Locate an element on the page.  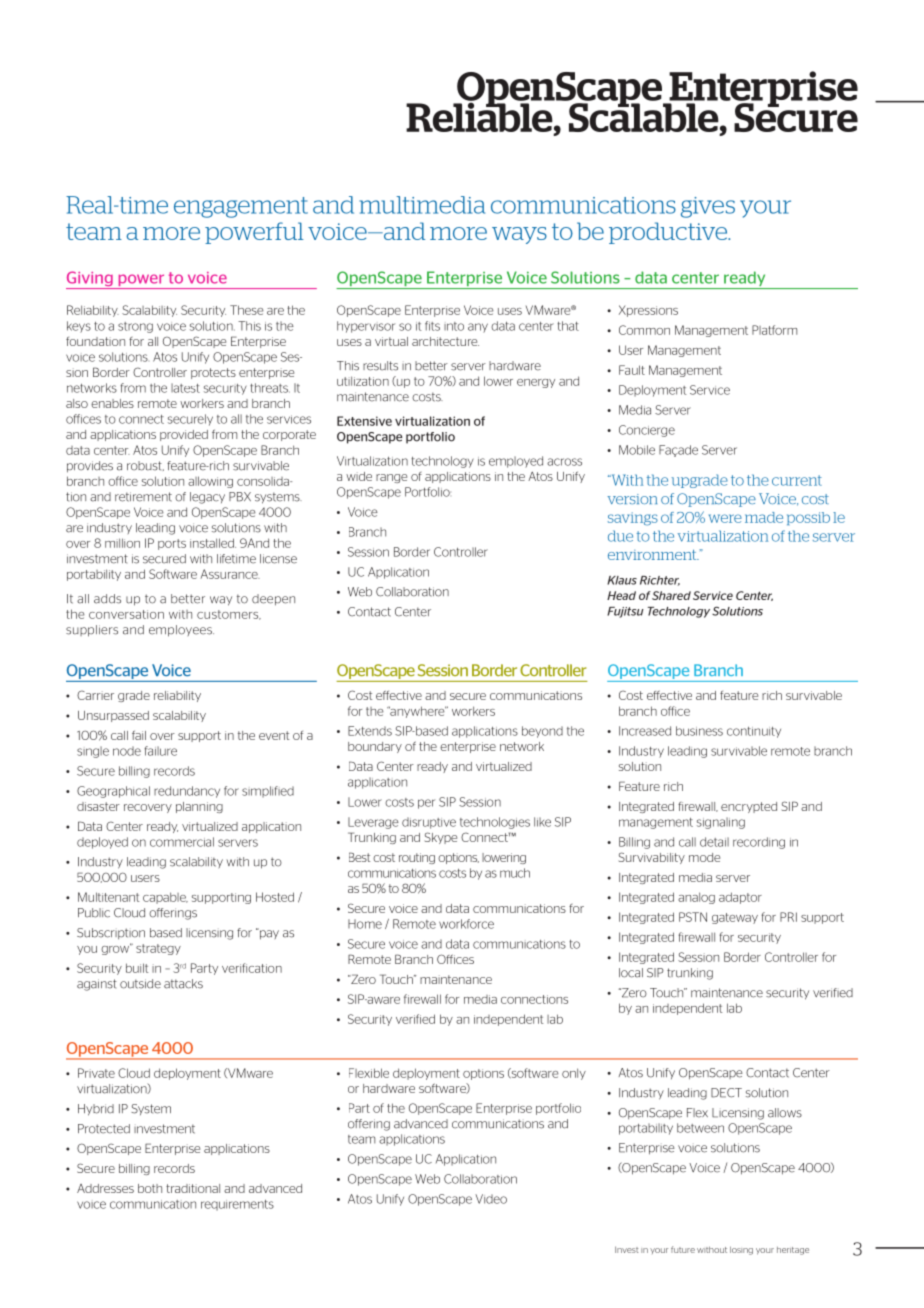
engagement is located at coordinates (241, 207).
